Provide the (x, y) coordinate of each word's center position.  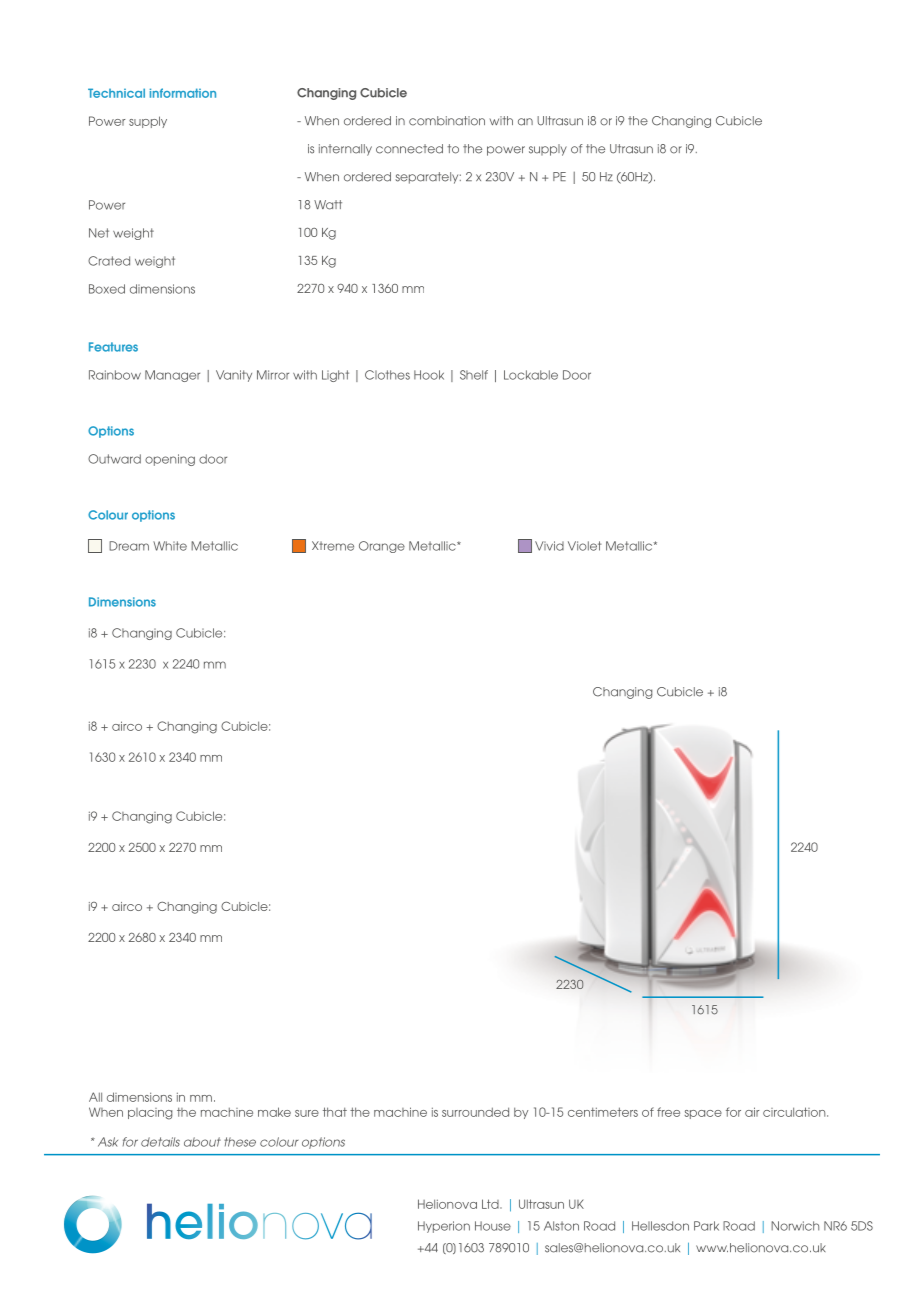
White (170, 546)
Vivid (549, 546)
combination (447, 121)
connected (409, 149)
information (183, 93)
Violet (584, 546)
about (202, 1142)
